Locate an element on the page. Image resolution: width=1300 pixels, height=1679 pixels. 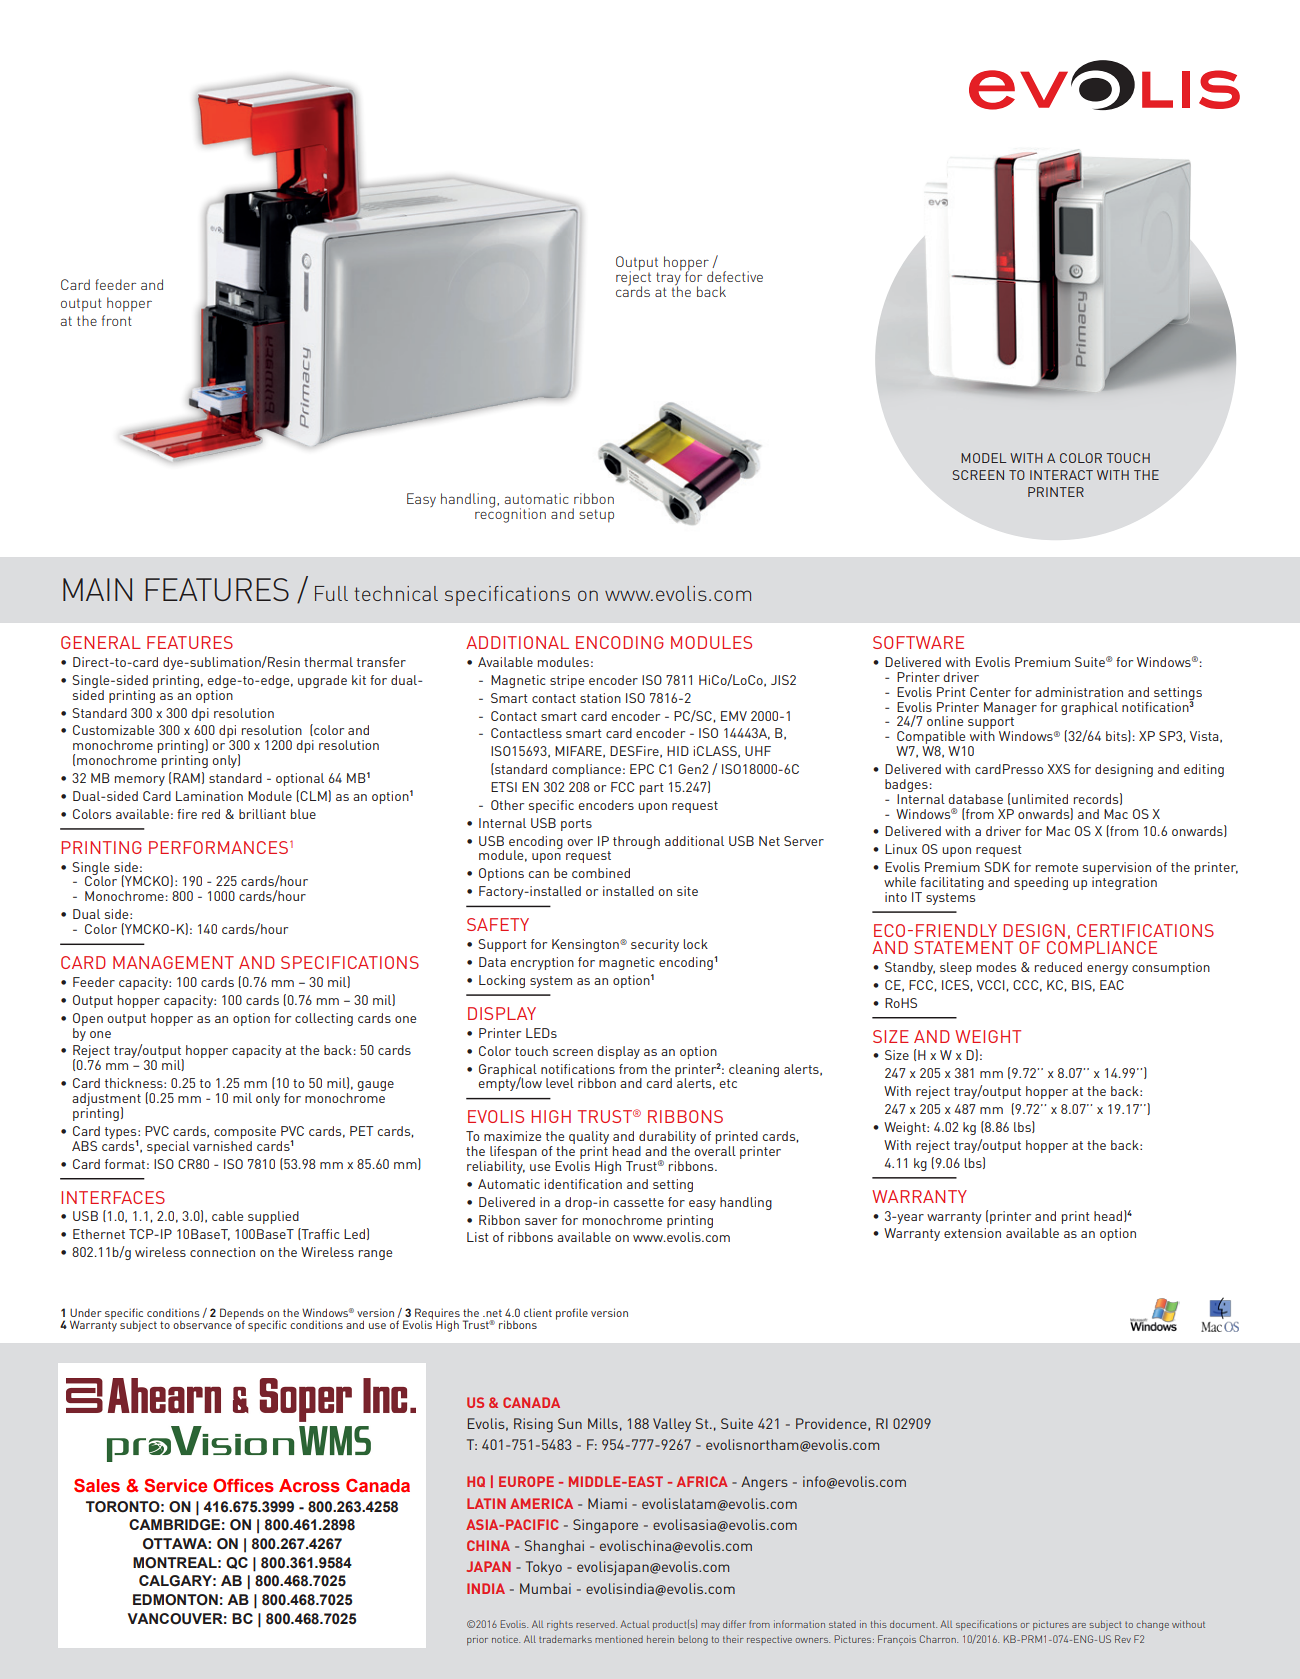
varnished is located at coordinates (222, 1144).
